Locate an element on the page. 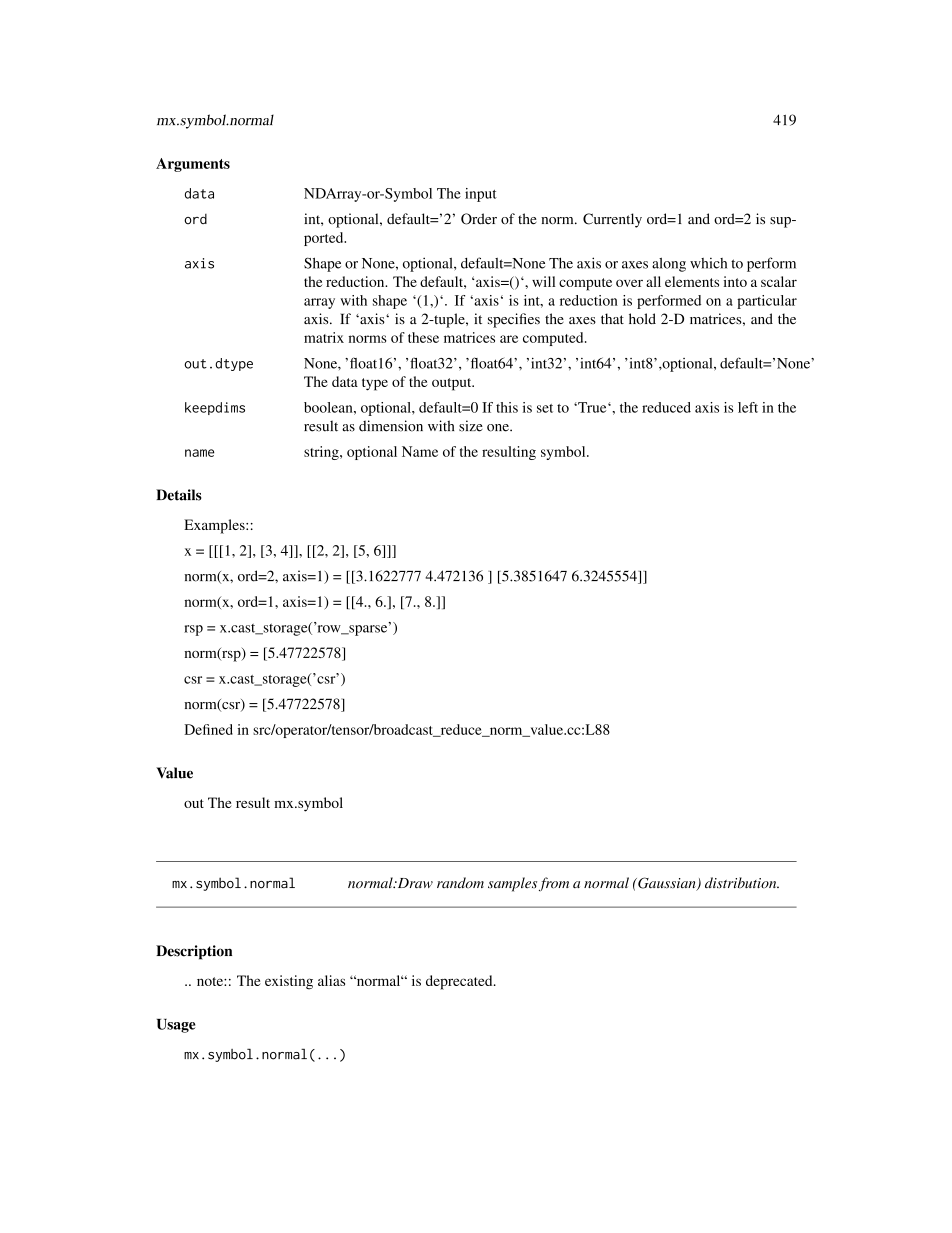 The image size is (952, 1233). Defined is located at coordinates (208, 729).
